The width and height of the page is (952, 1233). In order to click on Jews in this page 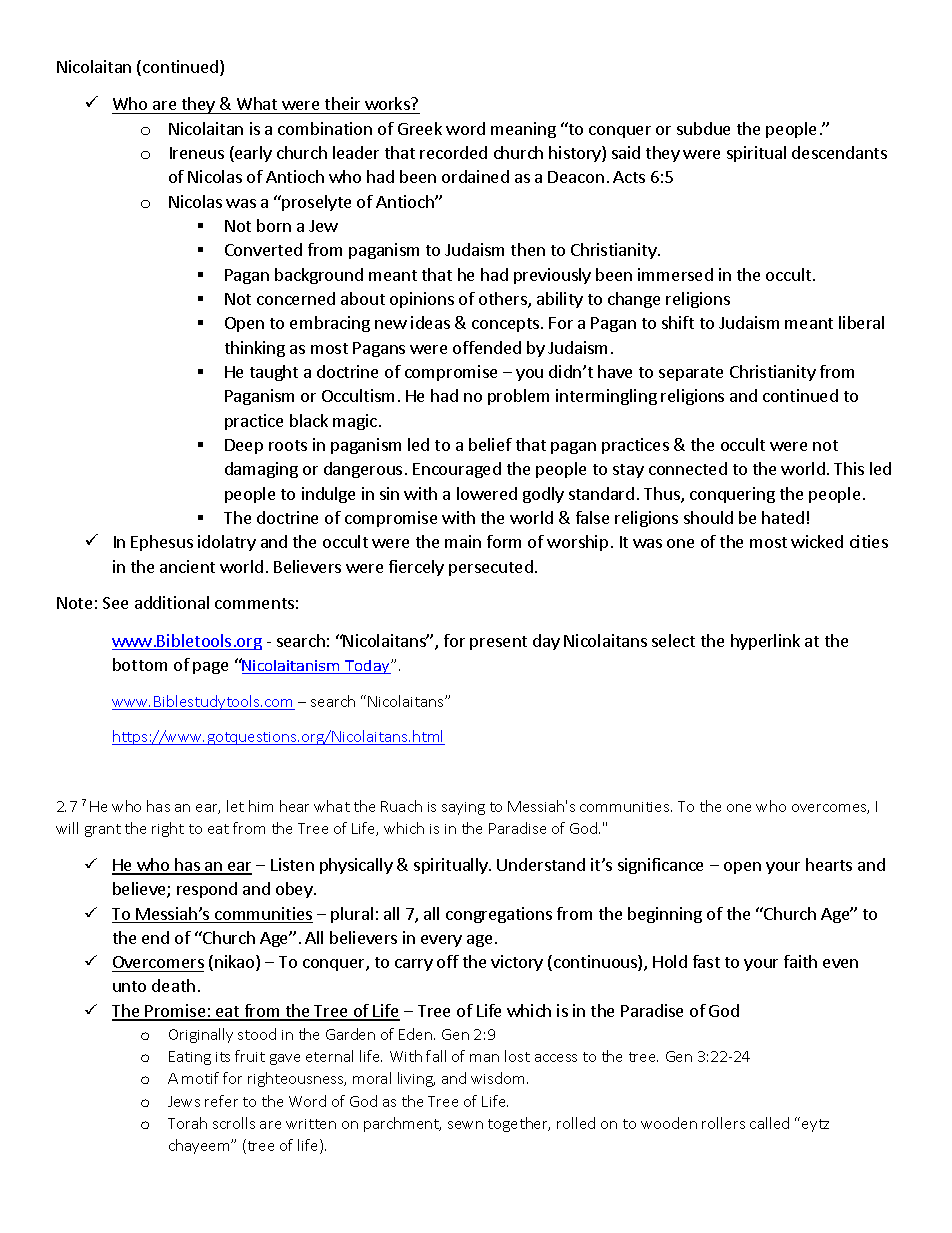, I will do `click(184, 1101)`.
